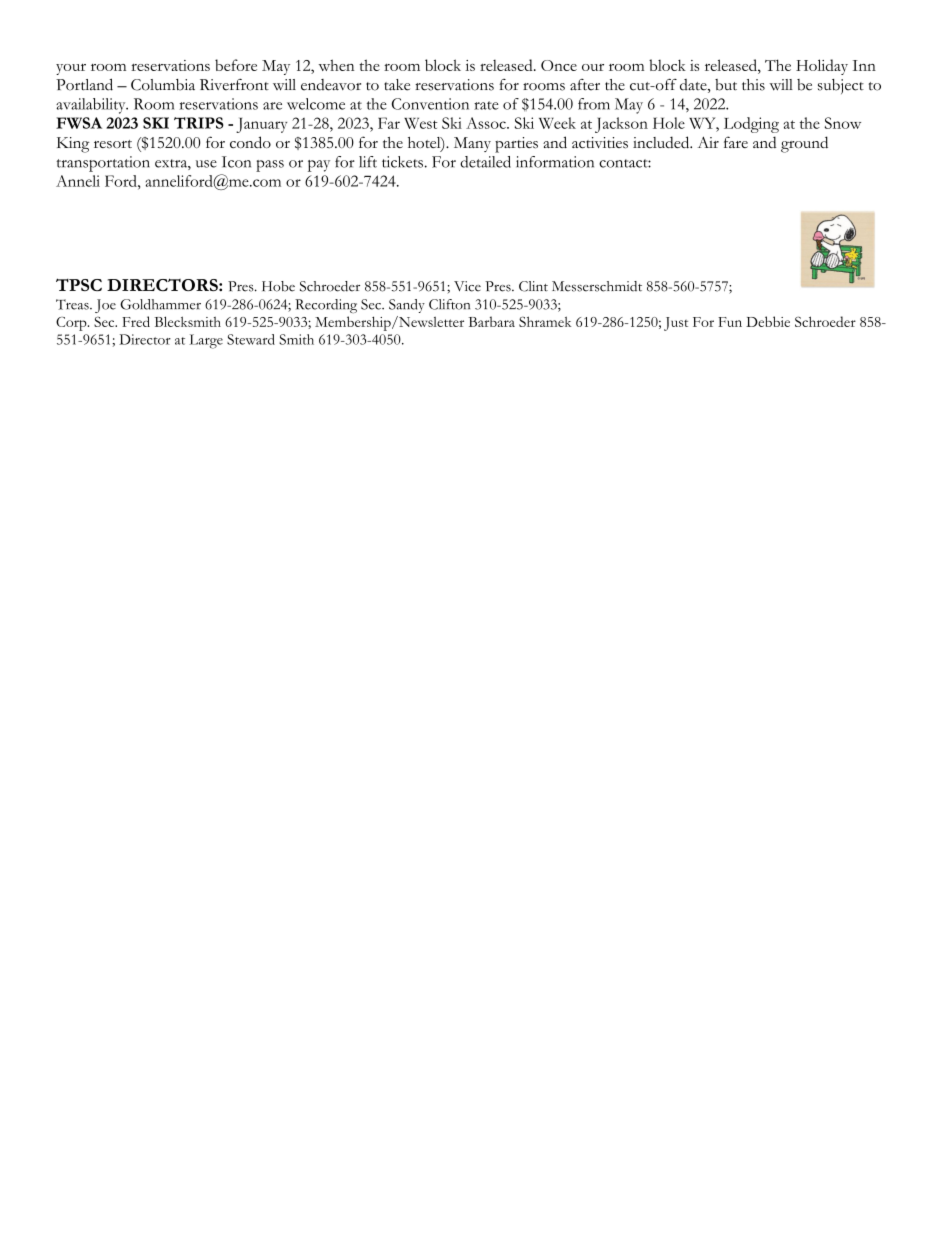  Describe the element at coordinates (163, 85) in the image. I see `Columbia` at that location.
